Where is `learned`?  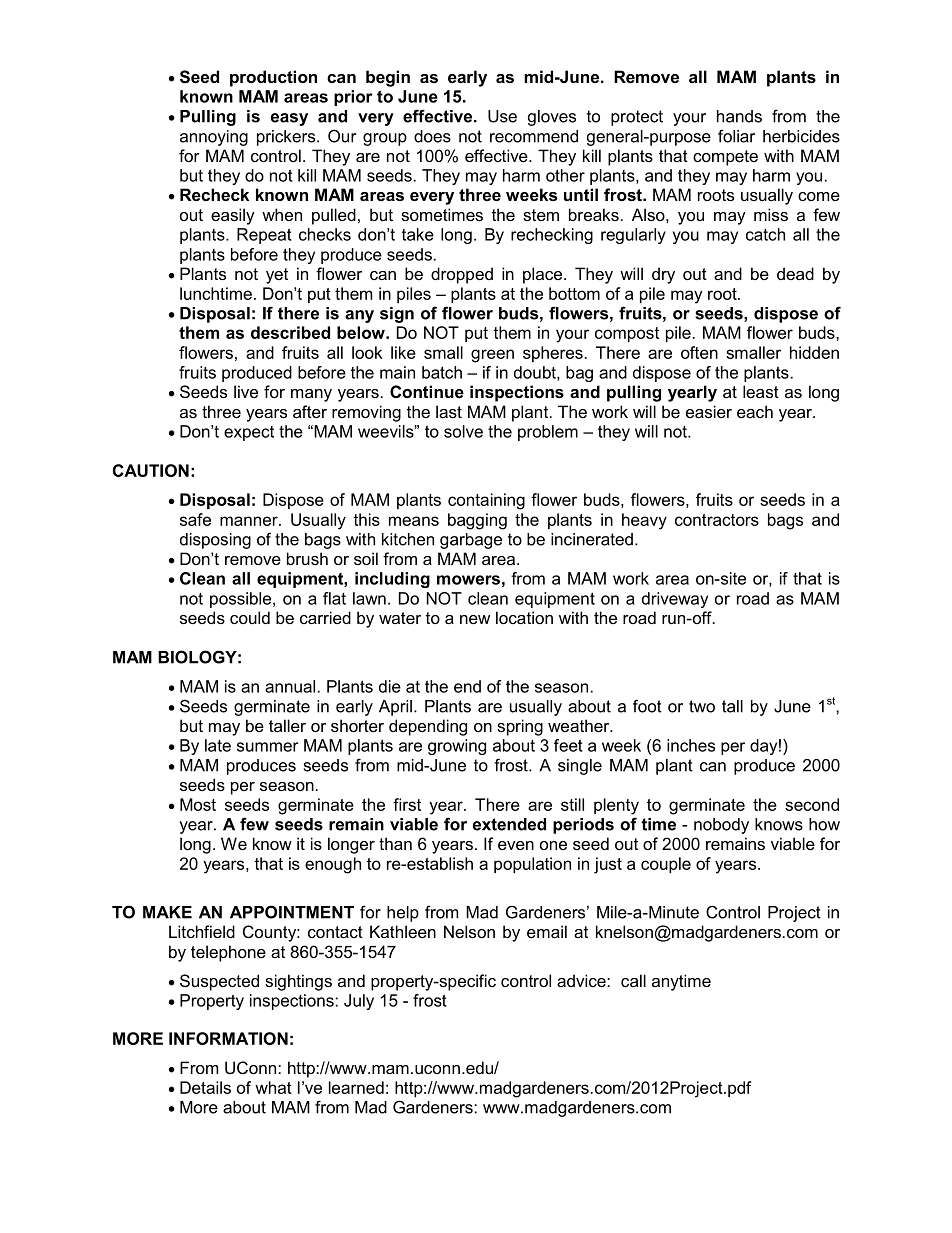
learned is located at coordinates (356, 1087).
